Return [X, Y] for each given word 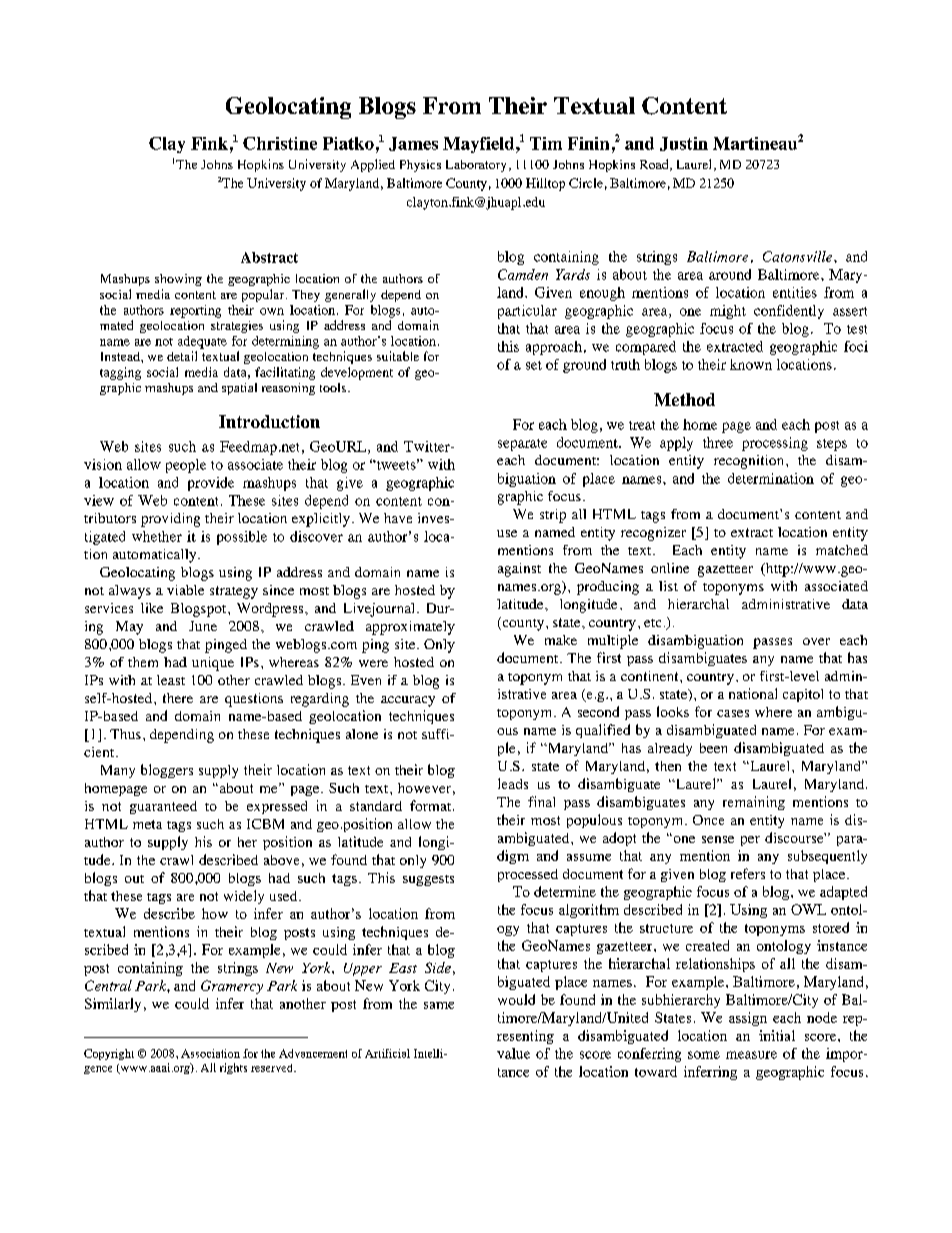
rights [233, 1068]
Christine [280, 143]
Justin [684, 144]
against [519, 570]
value [513, 1053]
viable [185, 590]
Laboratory [476, 166]
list [668, 586]
